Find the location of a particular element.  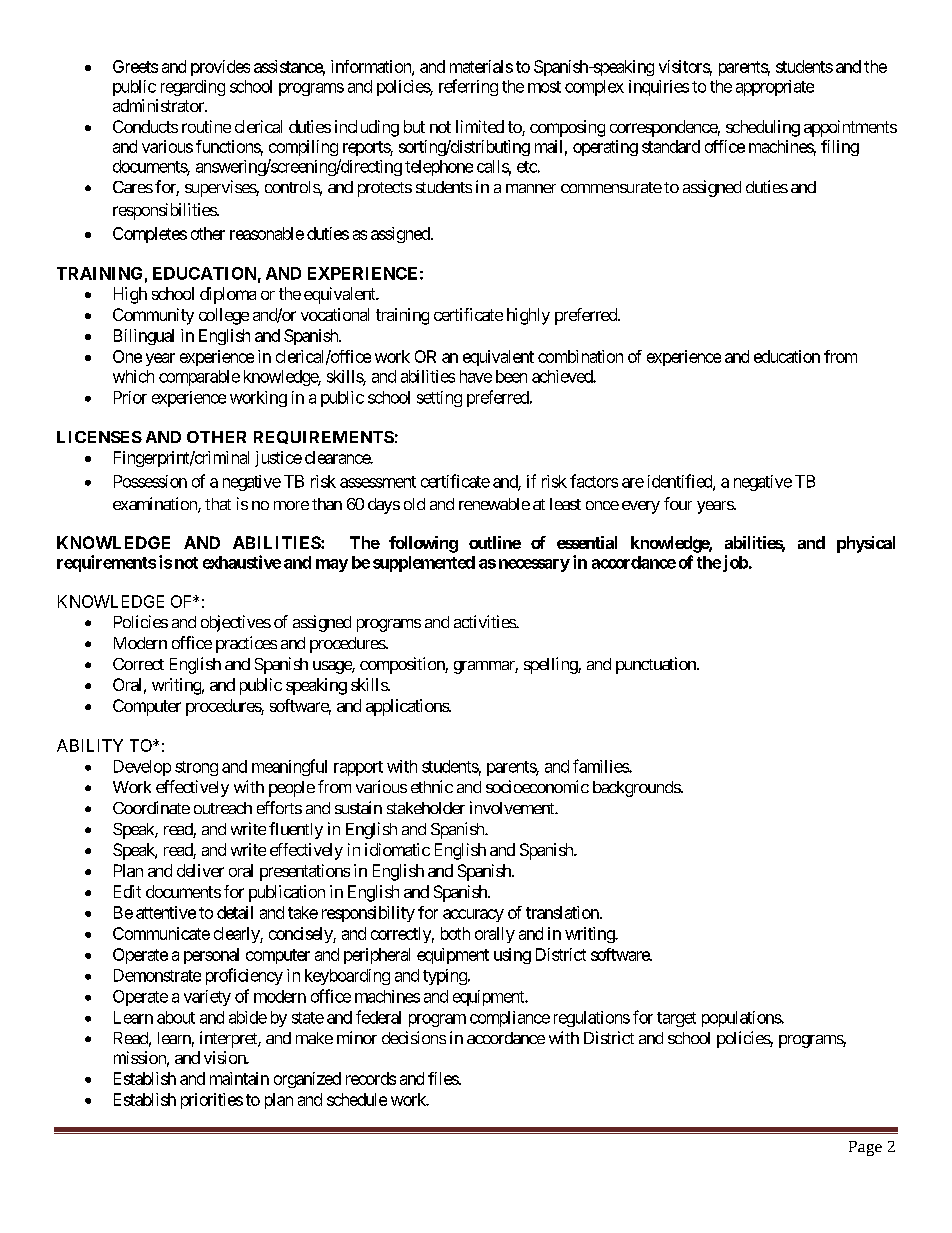

target is located at coordinates (676, 1019).
